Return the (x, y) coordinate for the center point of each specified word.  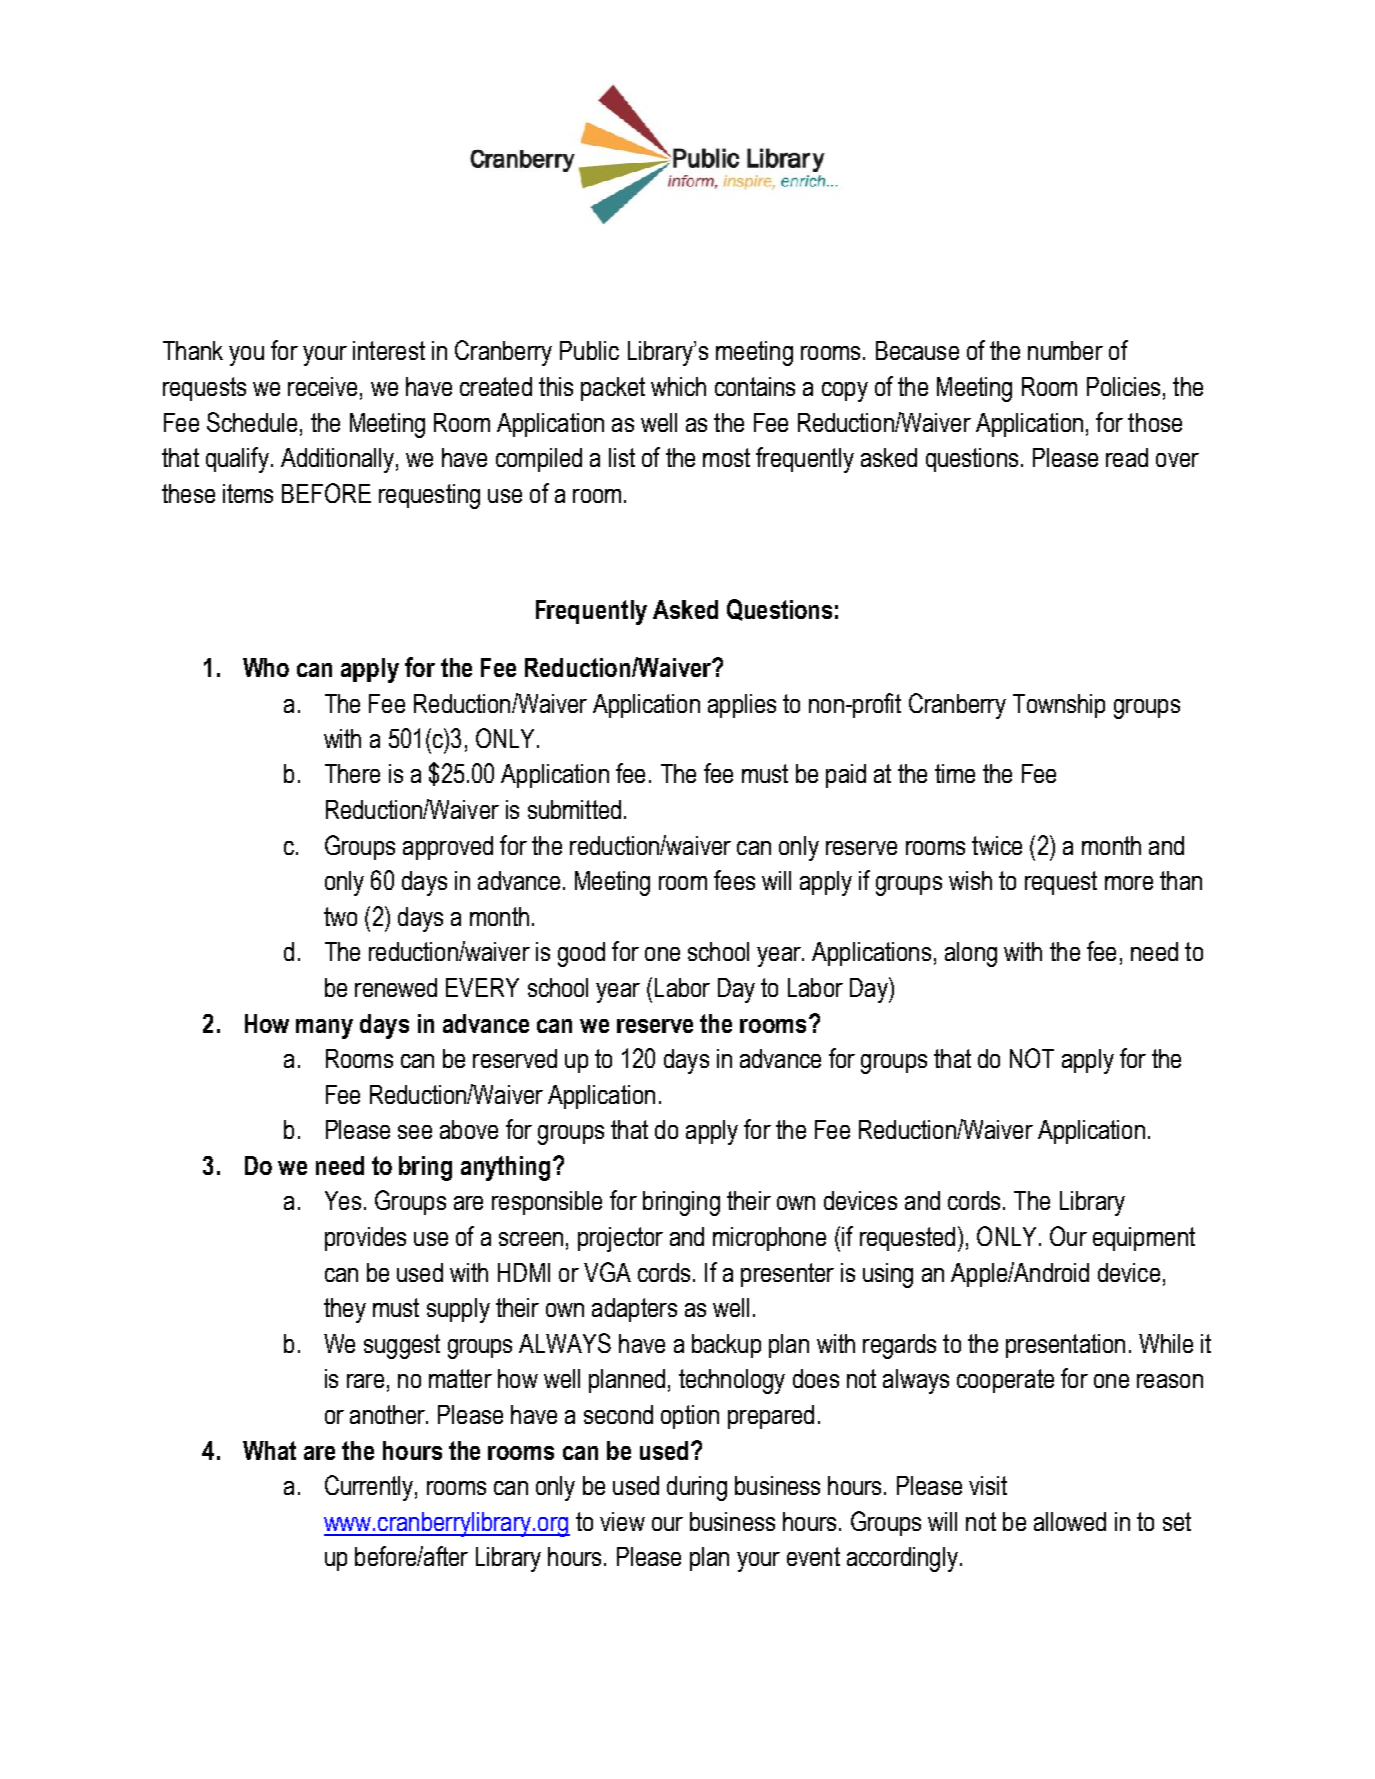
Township (1059, 706)
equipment (1144, 1239)
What (269, 1450)
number (1065, 350)
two (340, 916)
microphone (769, 1239)
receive (322, 386)
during (697, 1488)
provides (365, 1239)
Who (266, 667)
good (581, 954)
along (971, 954)
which (678, 386)
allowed (1070, 1521)
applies (742, 706)
